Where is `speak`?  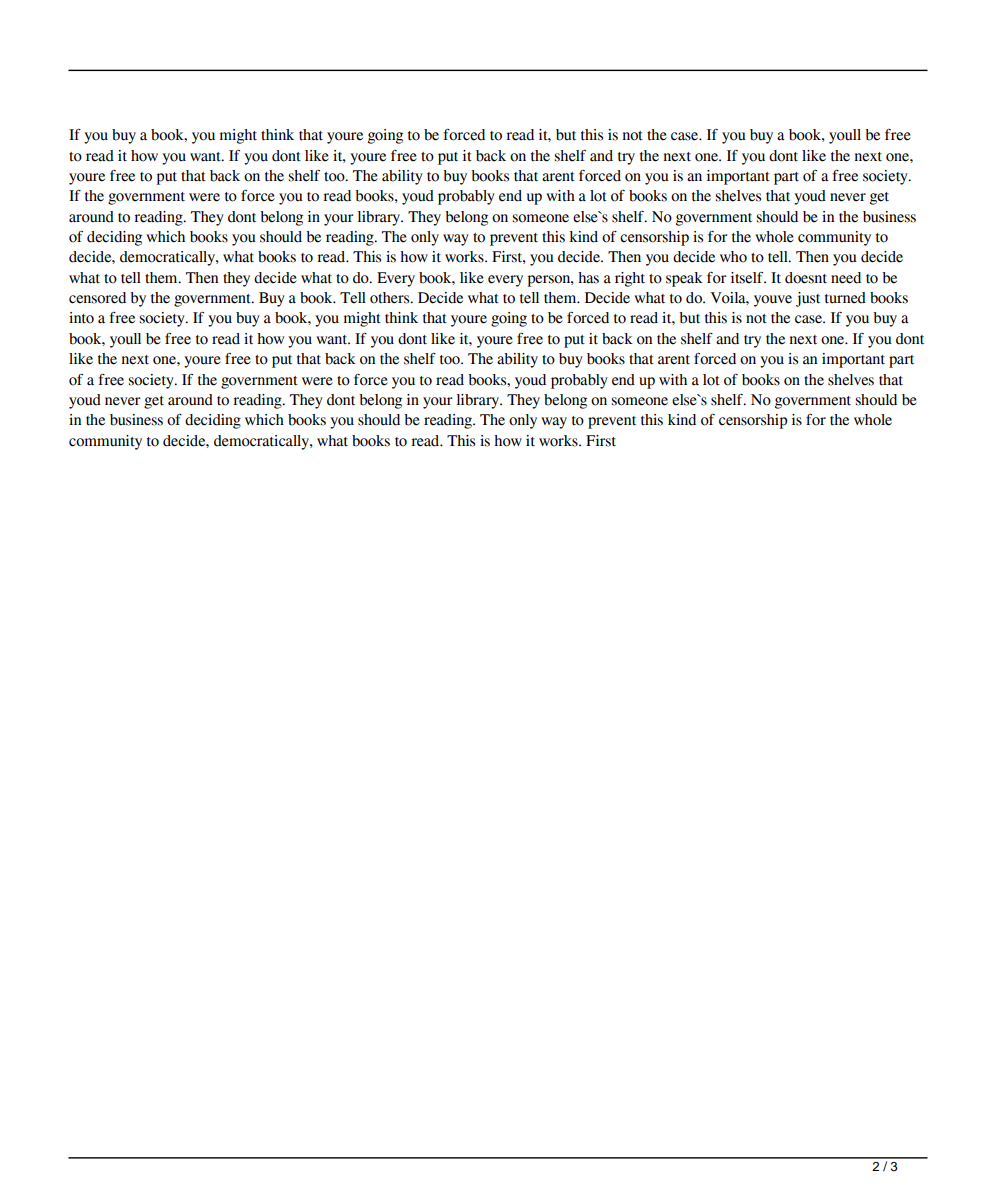
speak is located at coordinates (684, 279).
